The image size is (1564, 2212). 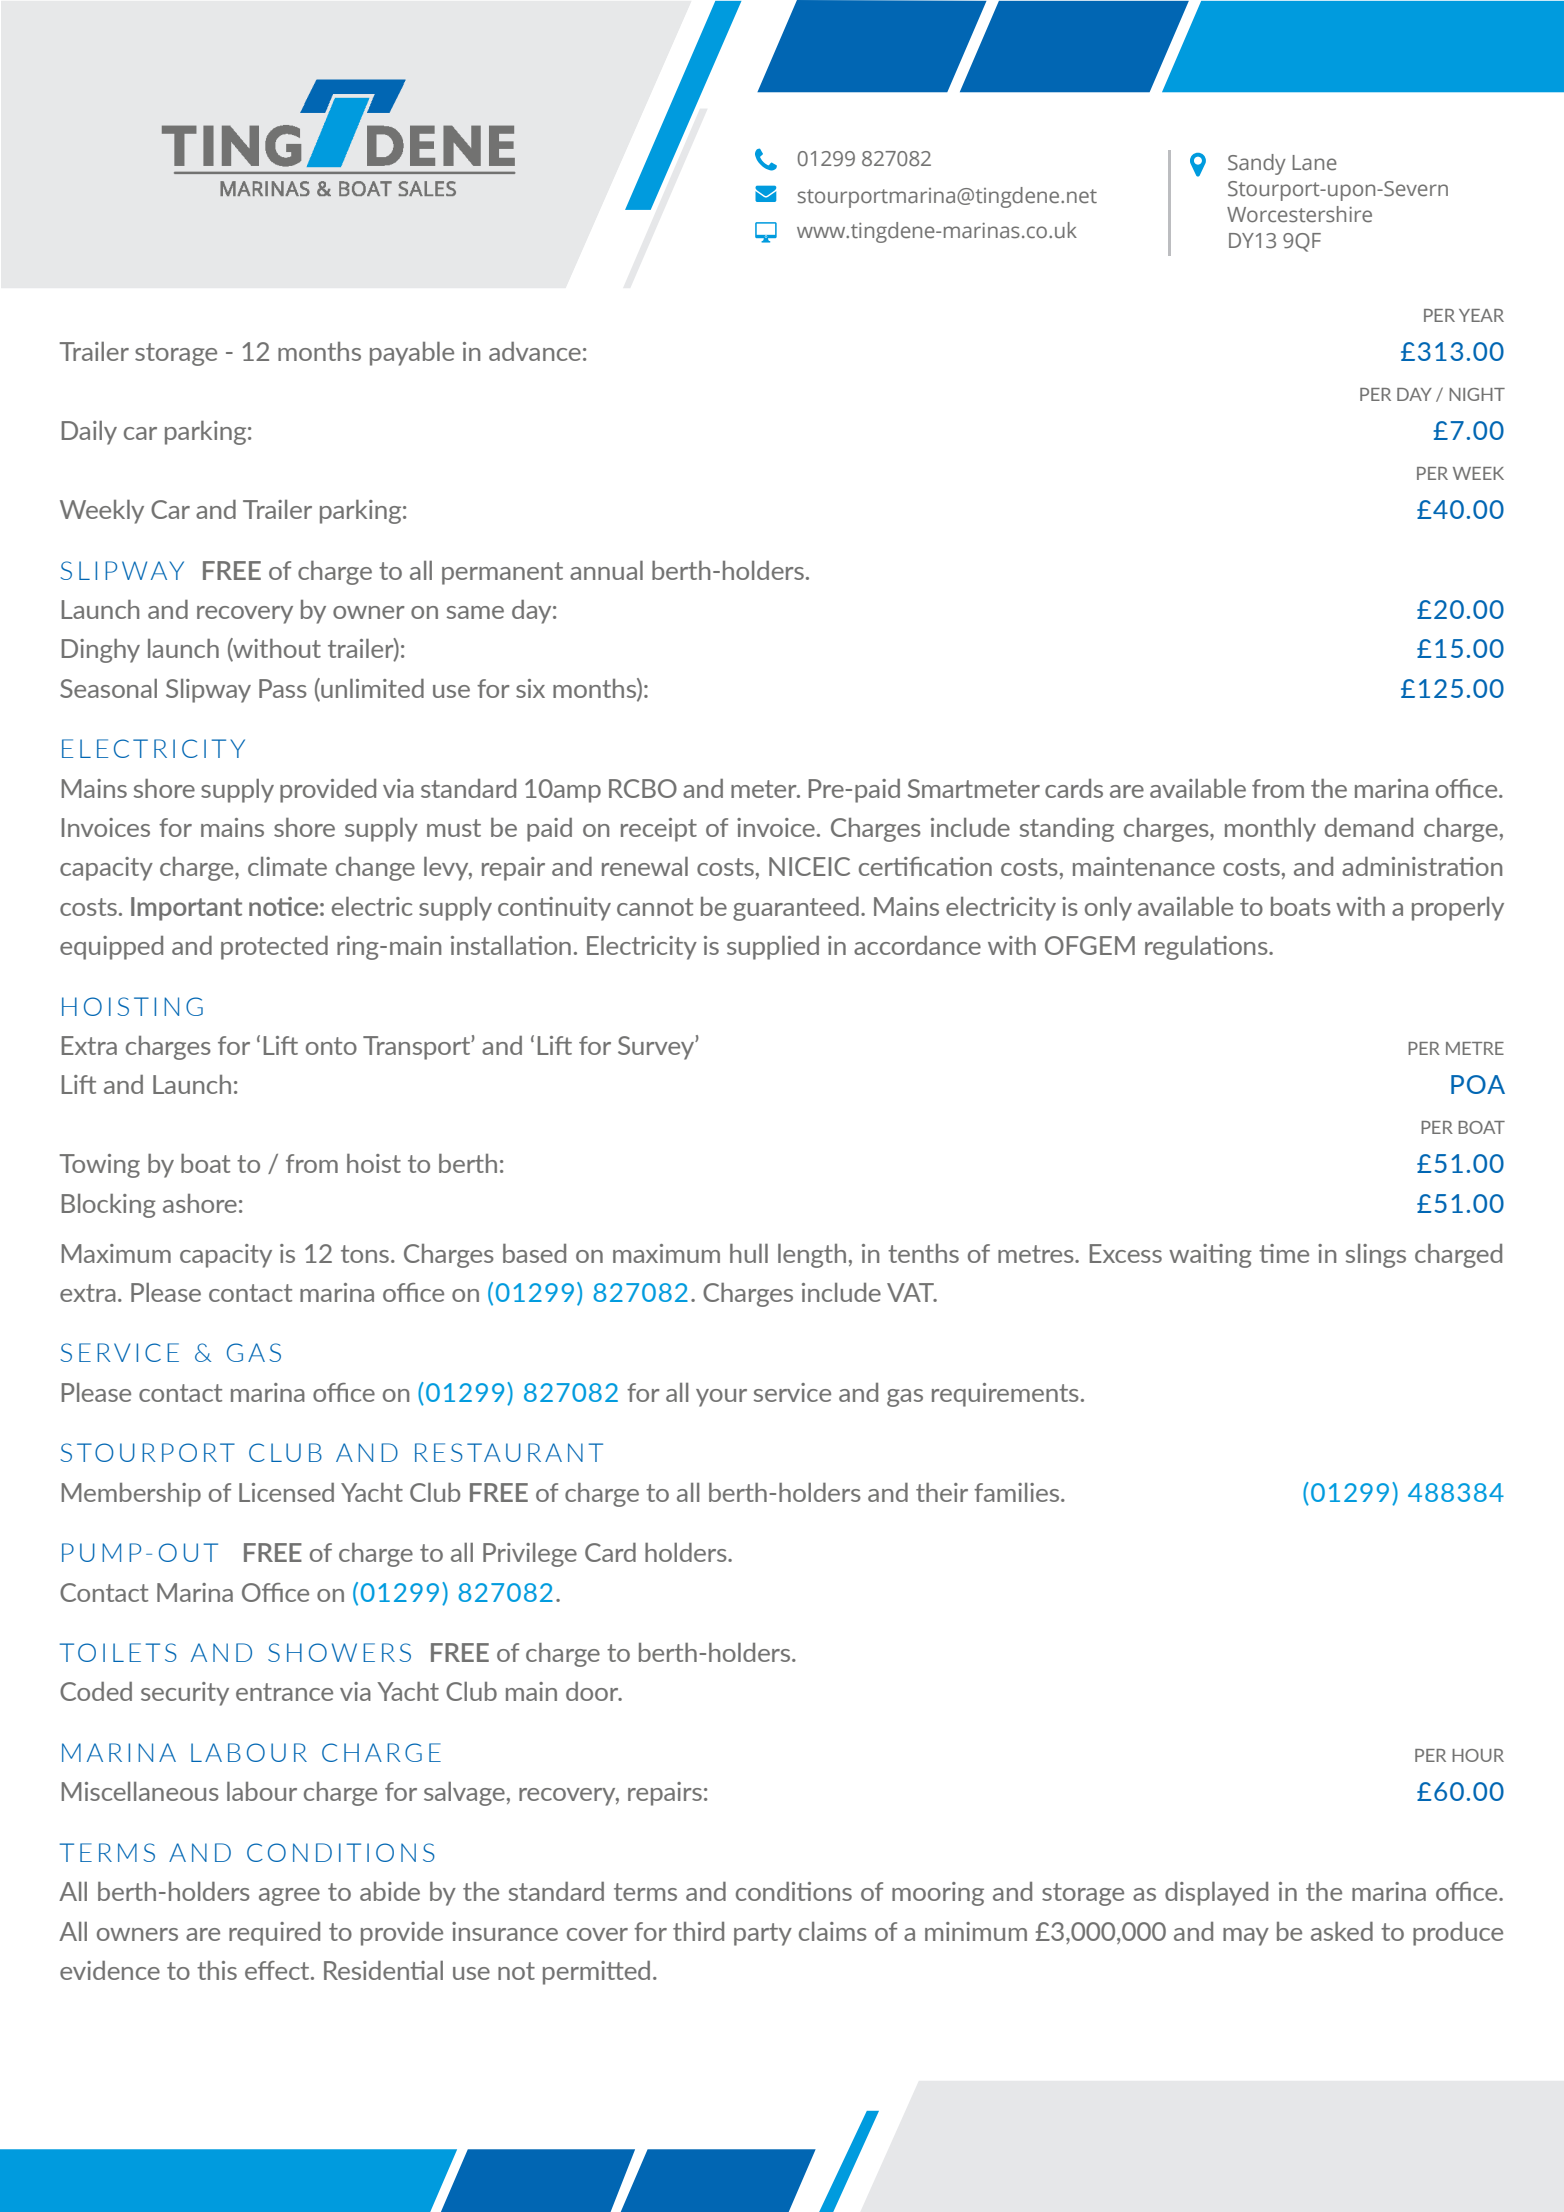 I want to click on Licensed, so click(x=286, y=1492).
